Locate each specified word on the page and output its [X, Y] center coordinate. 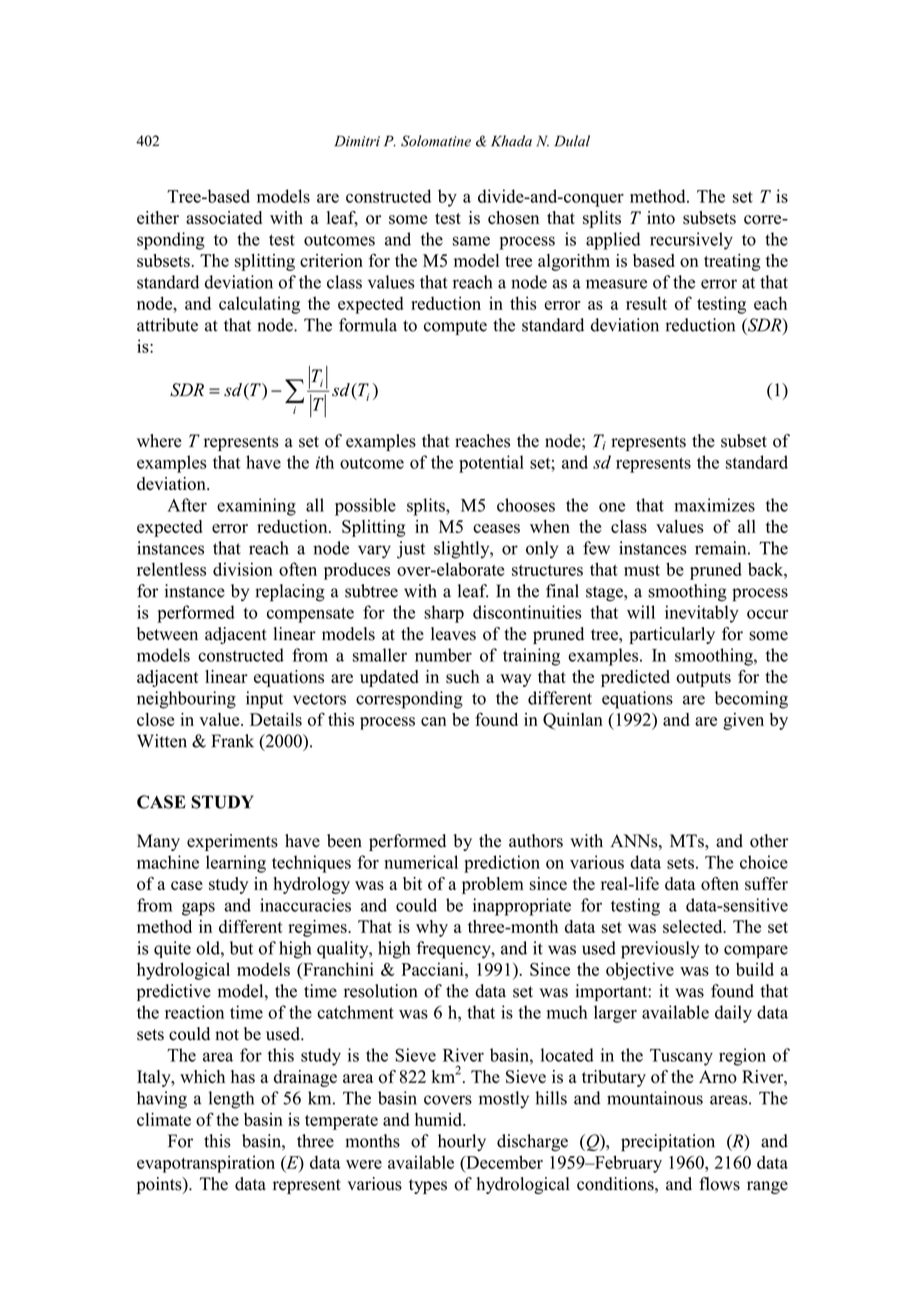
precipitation [668, 1143]
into [661, 218]
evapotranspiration [206, 1164]
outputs [703, 679]
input [264, 700]
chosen [513, 218]
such [462, 677]
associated [224, 218]
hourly [462, 1142]
